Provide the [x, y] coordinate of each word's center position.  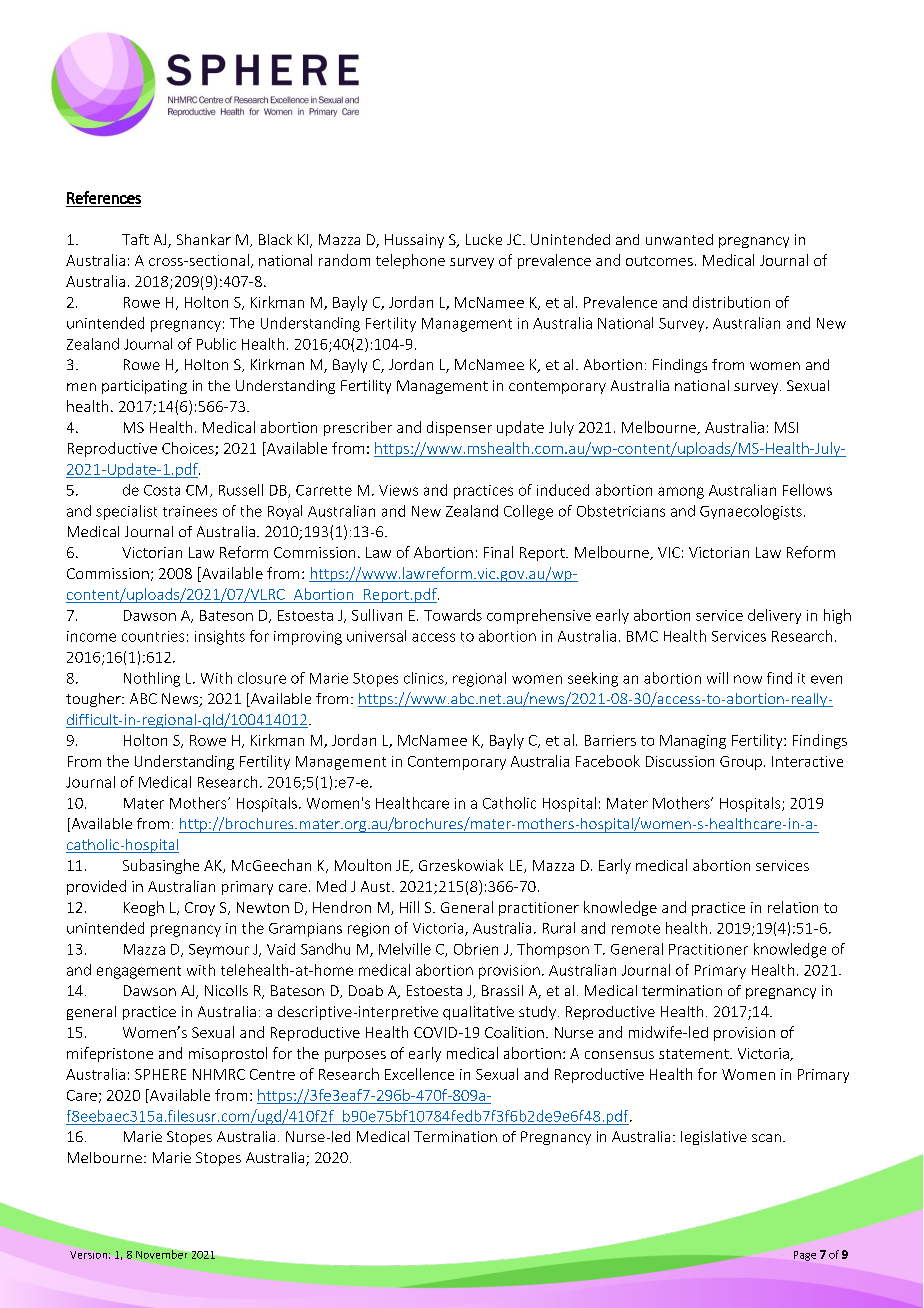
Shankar [204, 239]
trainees [190, 511]
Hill [409, 907]
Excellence [419, 1074]
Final [498, 552]
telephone [410, 261]
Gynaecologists [751, 512]
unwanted [679, 239]
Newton [263, 907]
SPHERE [160, 1074]
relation [793, 907]
